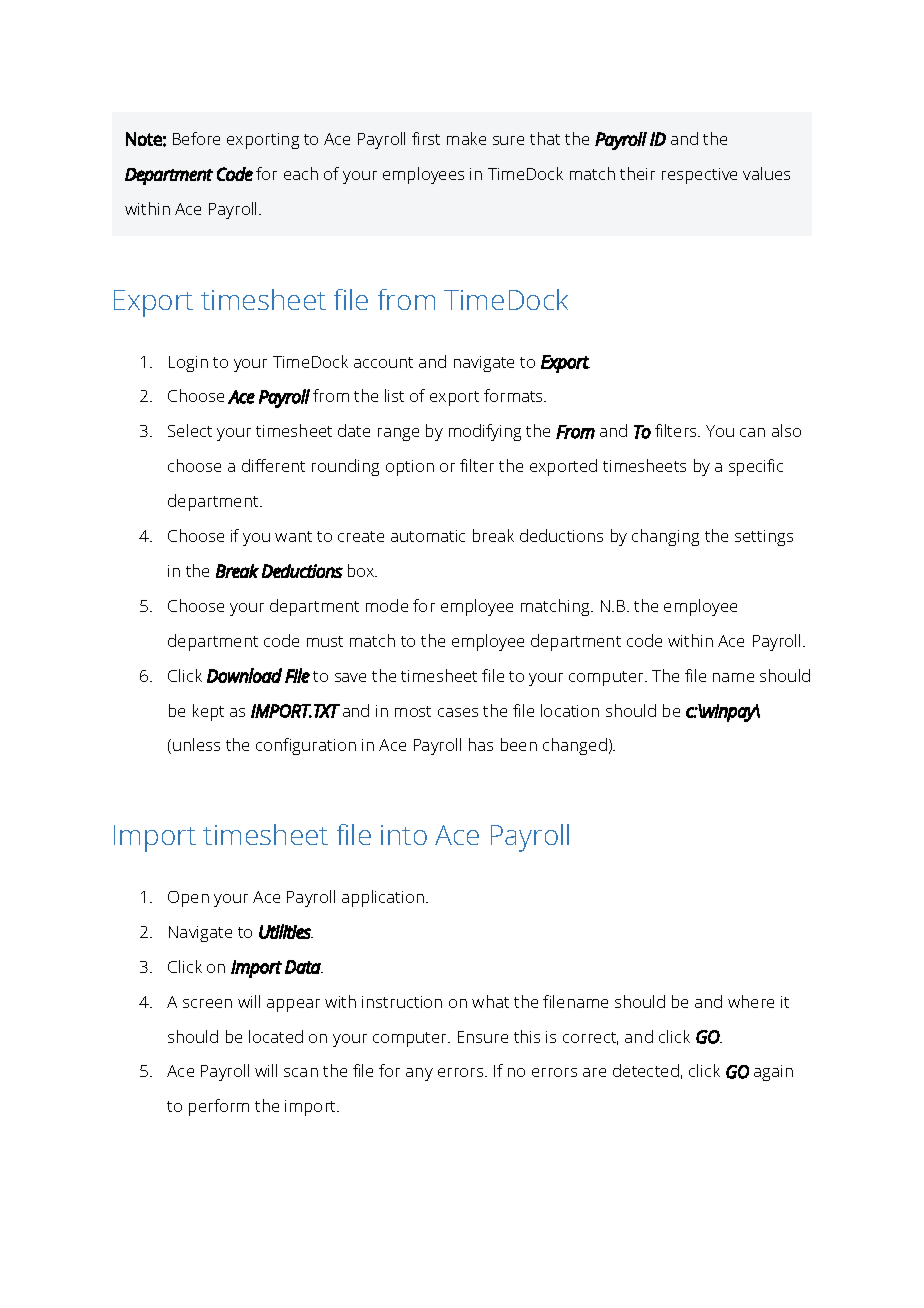 This document has height=1308, width=924. Describe the element at coordinates (301, 173) in the document. I see `each` at that location.
